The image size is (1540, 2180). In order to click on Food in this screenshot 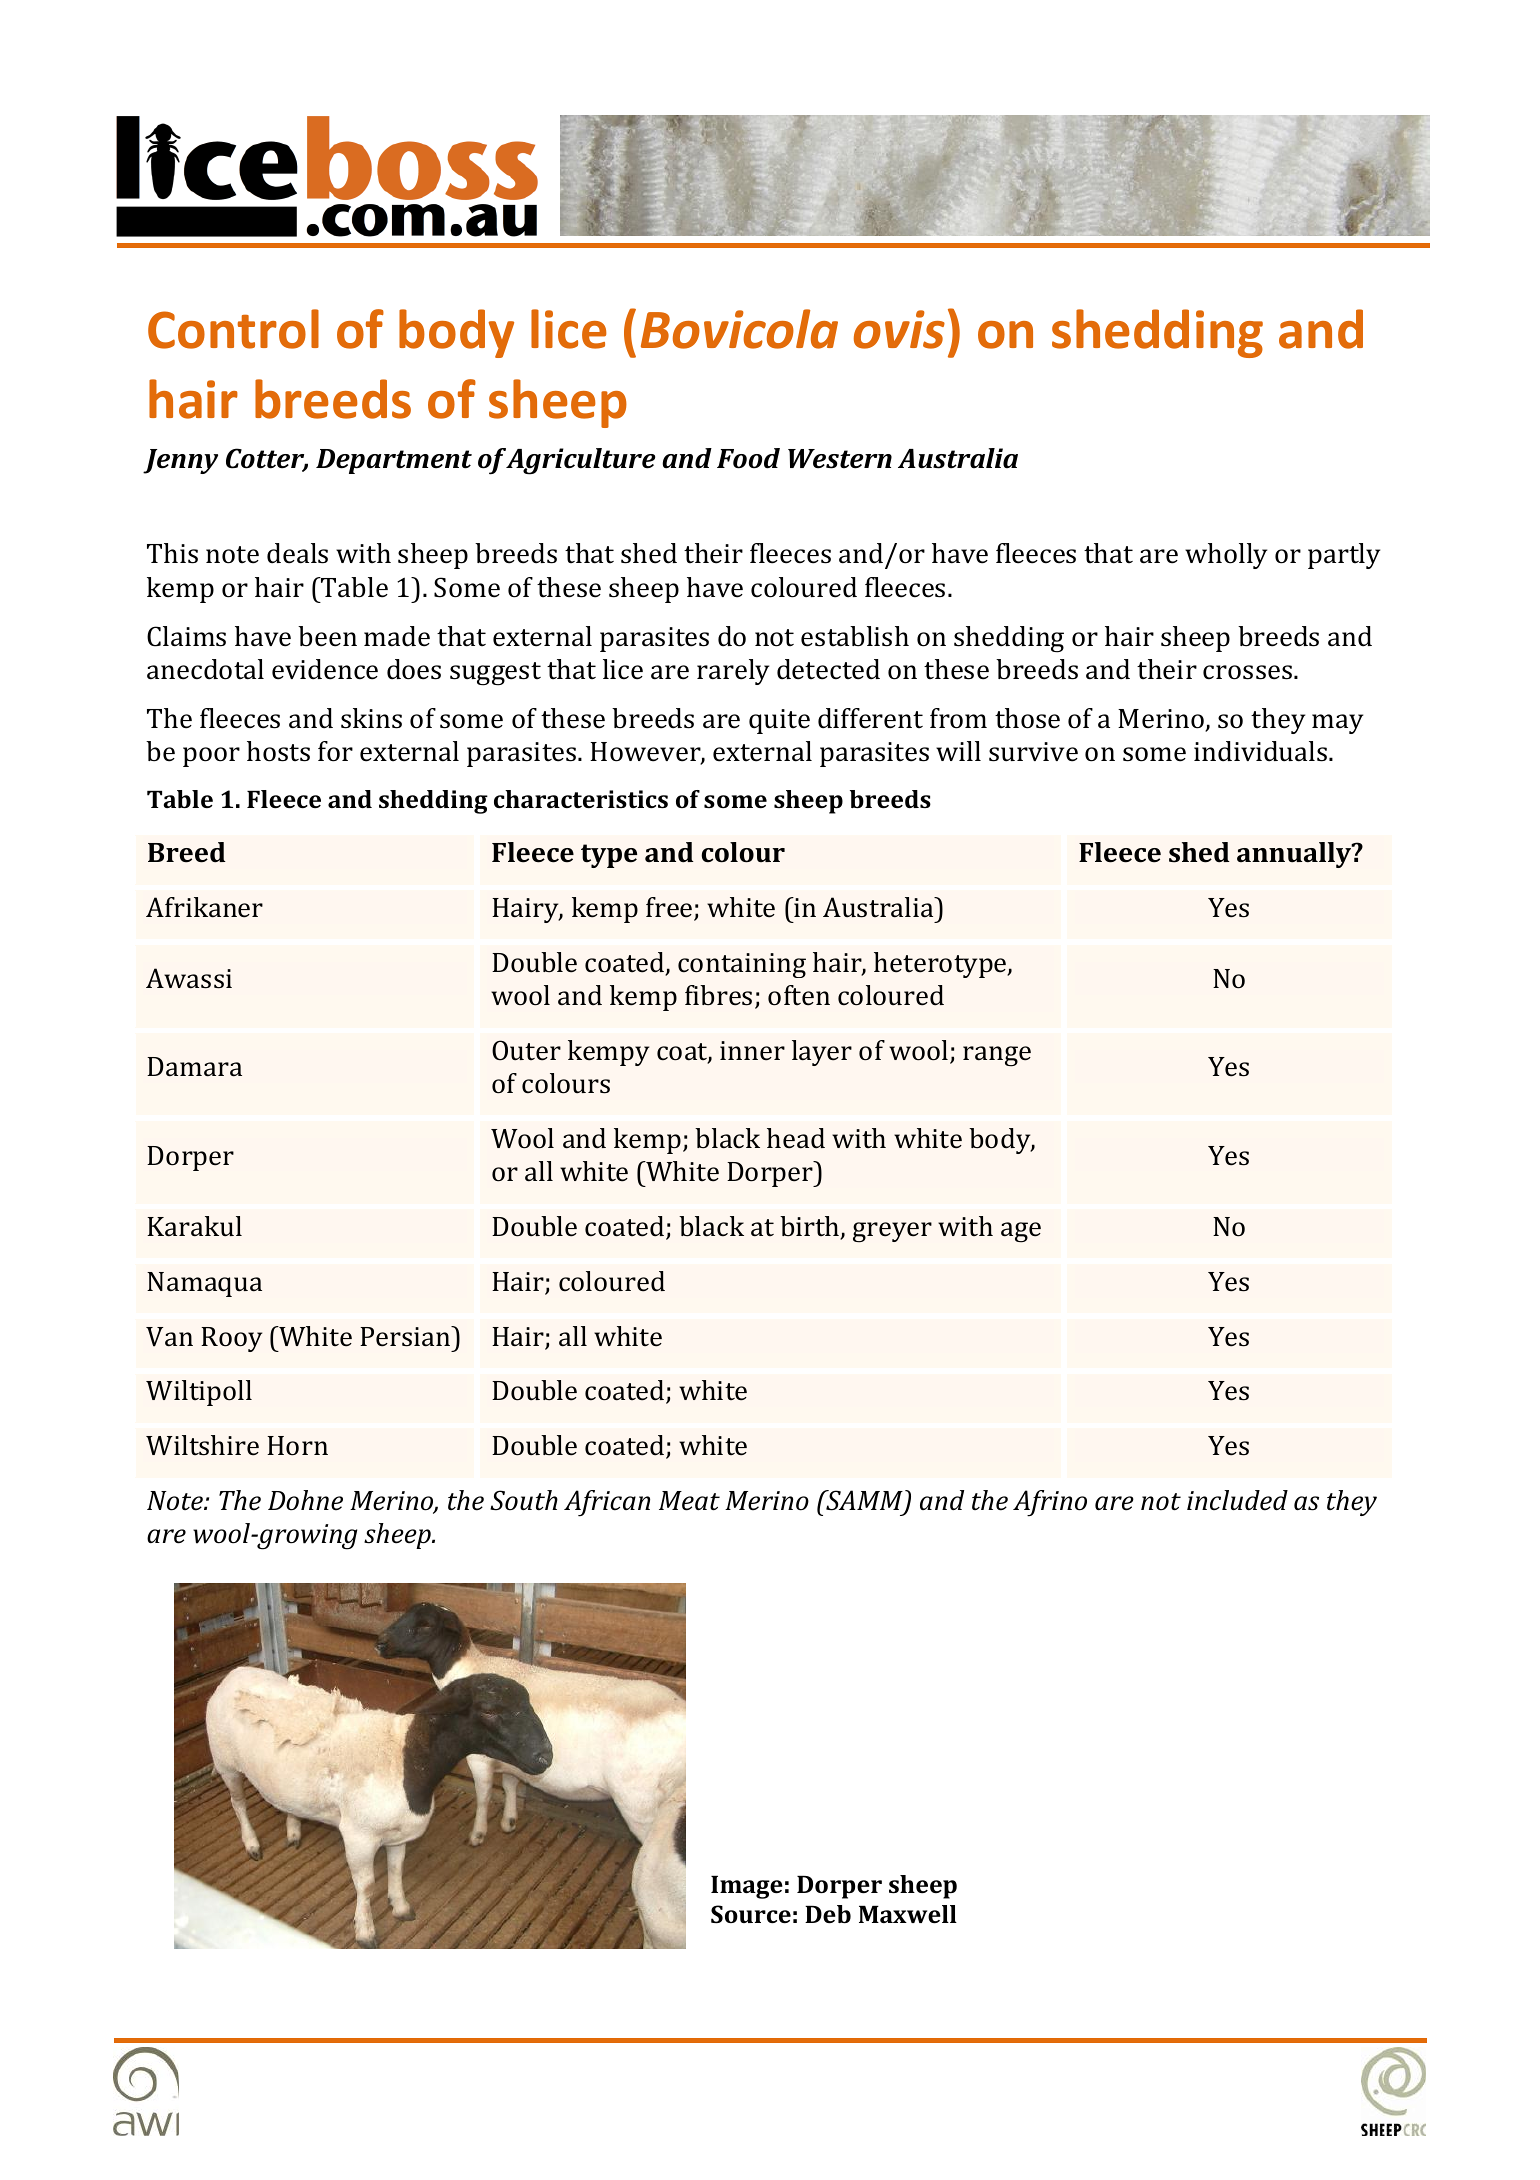, I will do `click(748, 458)`.
